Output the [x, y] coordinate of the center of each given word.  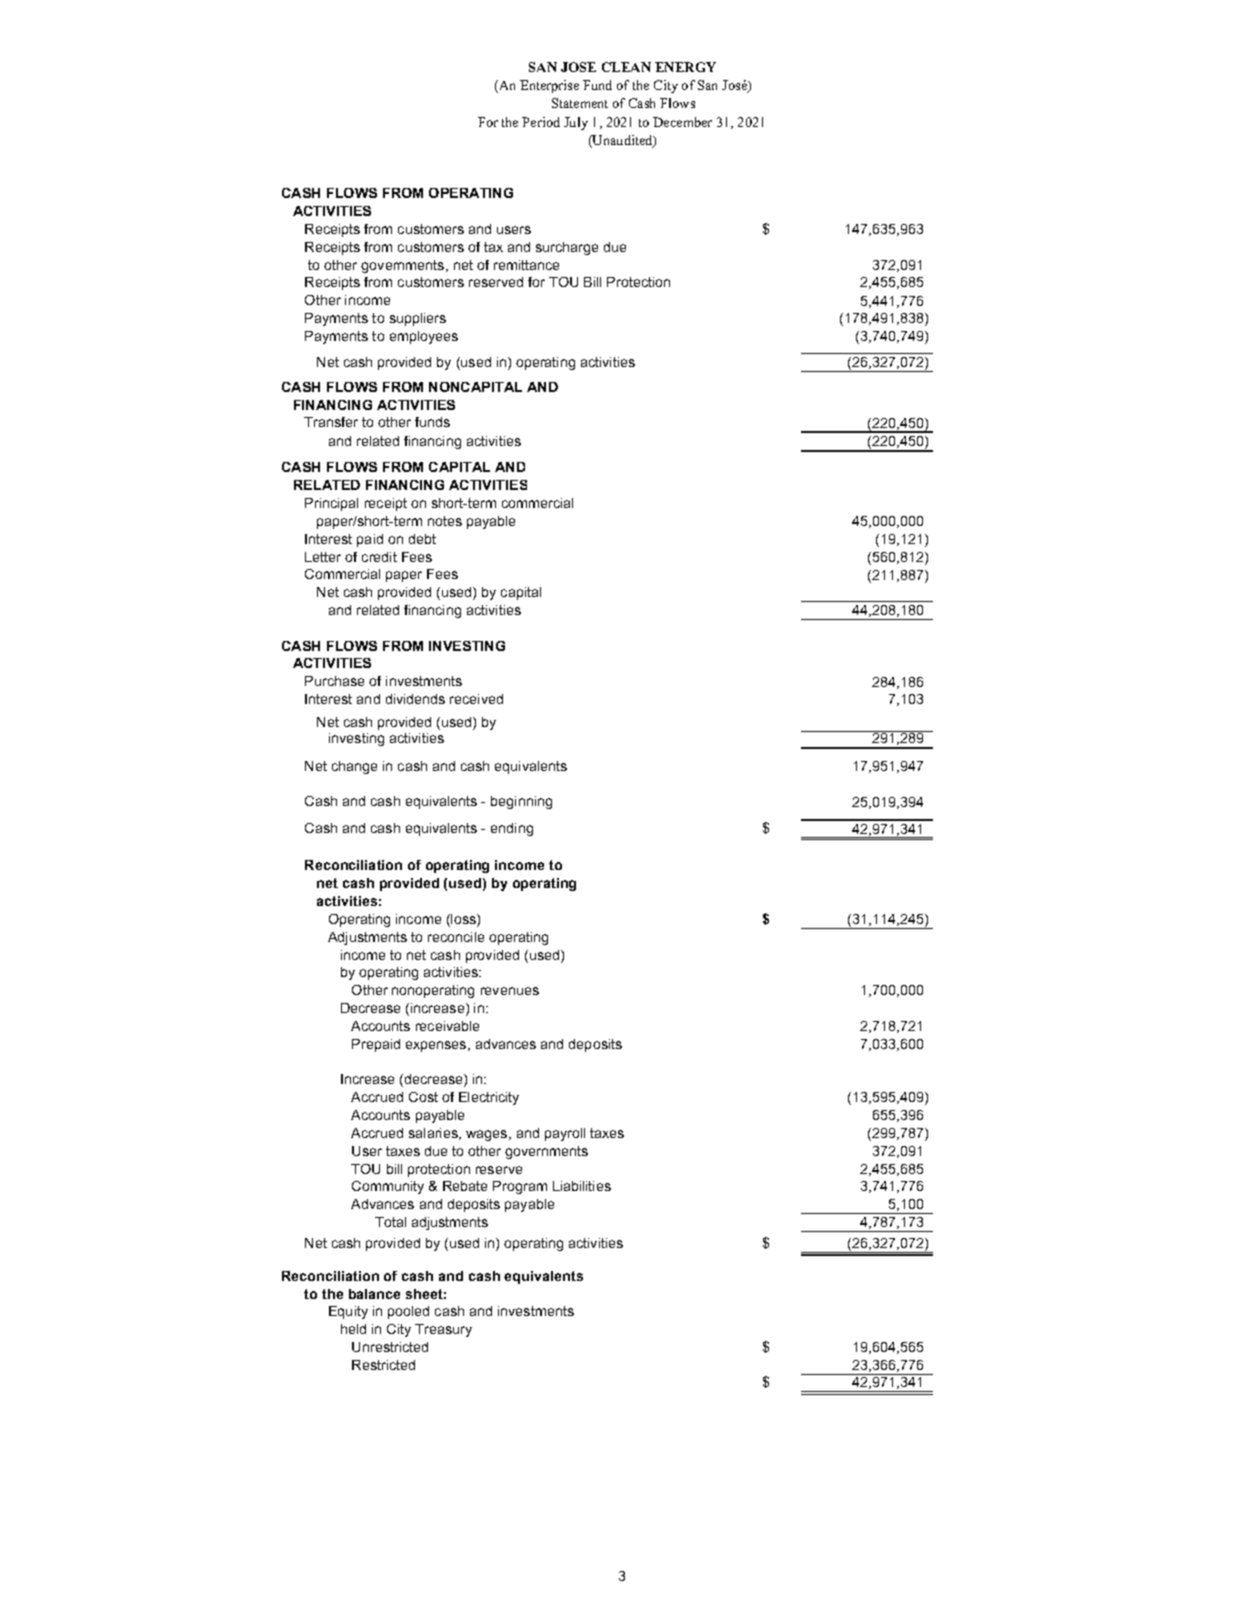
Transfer [331, 422]
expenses [437, 1046]
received [476, 699]
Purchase [334, 681]
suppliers [418, 319]
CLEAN [626, 67]
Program [520, 1187]
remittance [526, 265]
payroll [565, 1134]
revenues [510, 991]
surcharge [567, 248]
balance [374, 1294]
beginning [521, 802]
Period [541, 122]
